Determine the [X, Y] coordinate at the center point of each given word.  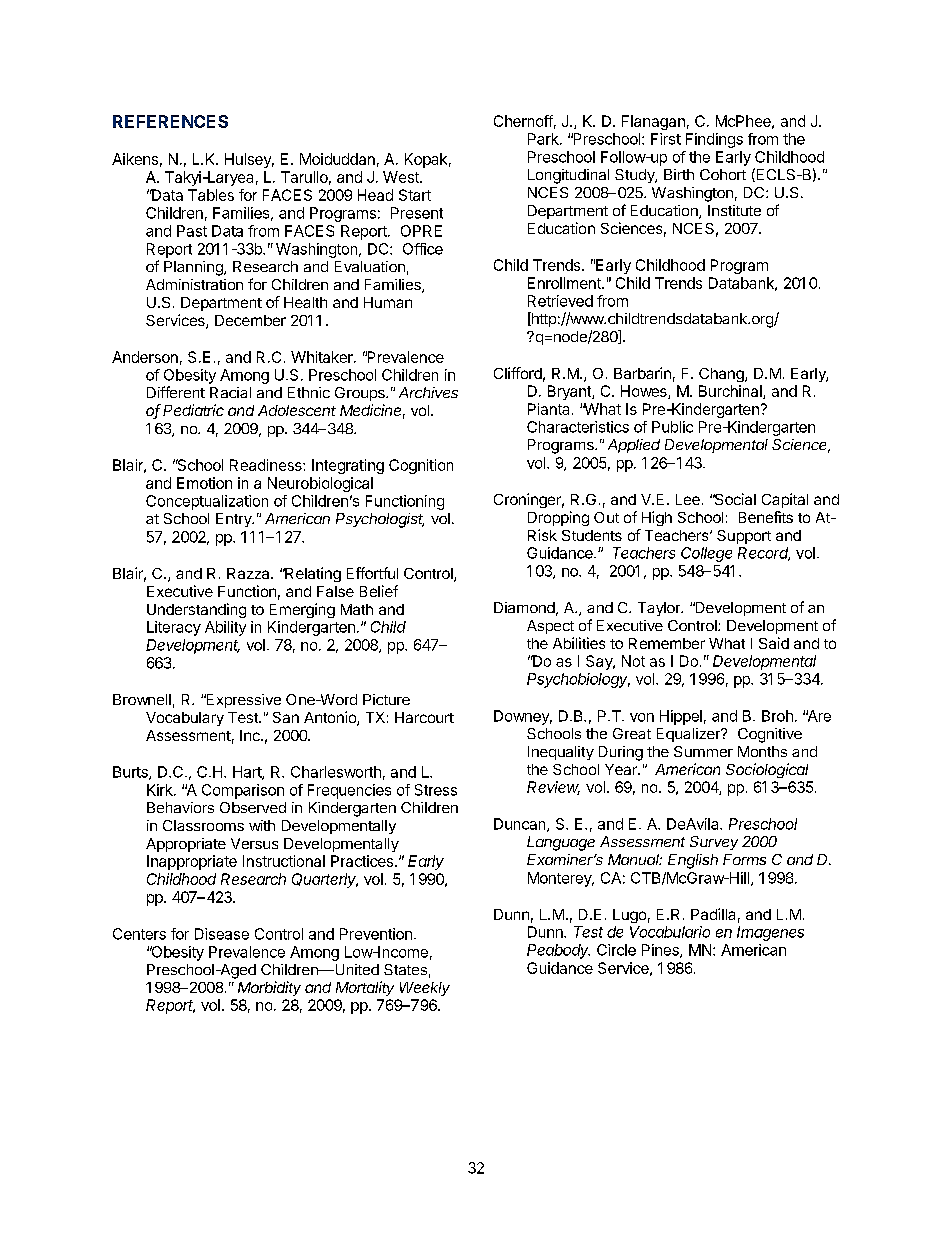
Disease [222, 934]
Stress [436, 790]
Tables [211, 195]
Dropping [558, 518]
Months [762, 751]
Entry [234, 520]
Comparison [243, 791]
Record [764, 554]
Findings [714, 140]
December [250, 320]
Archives [428, 392]
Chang [722, 375]
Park [544, 139]
